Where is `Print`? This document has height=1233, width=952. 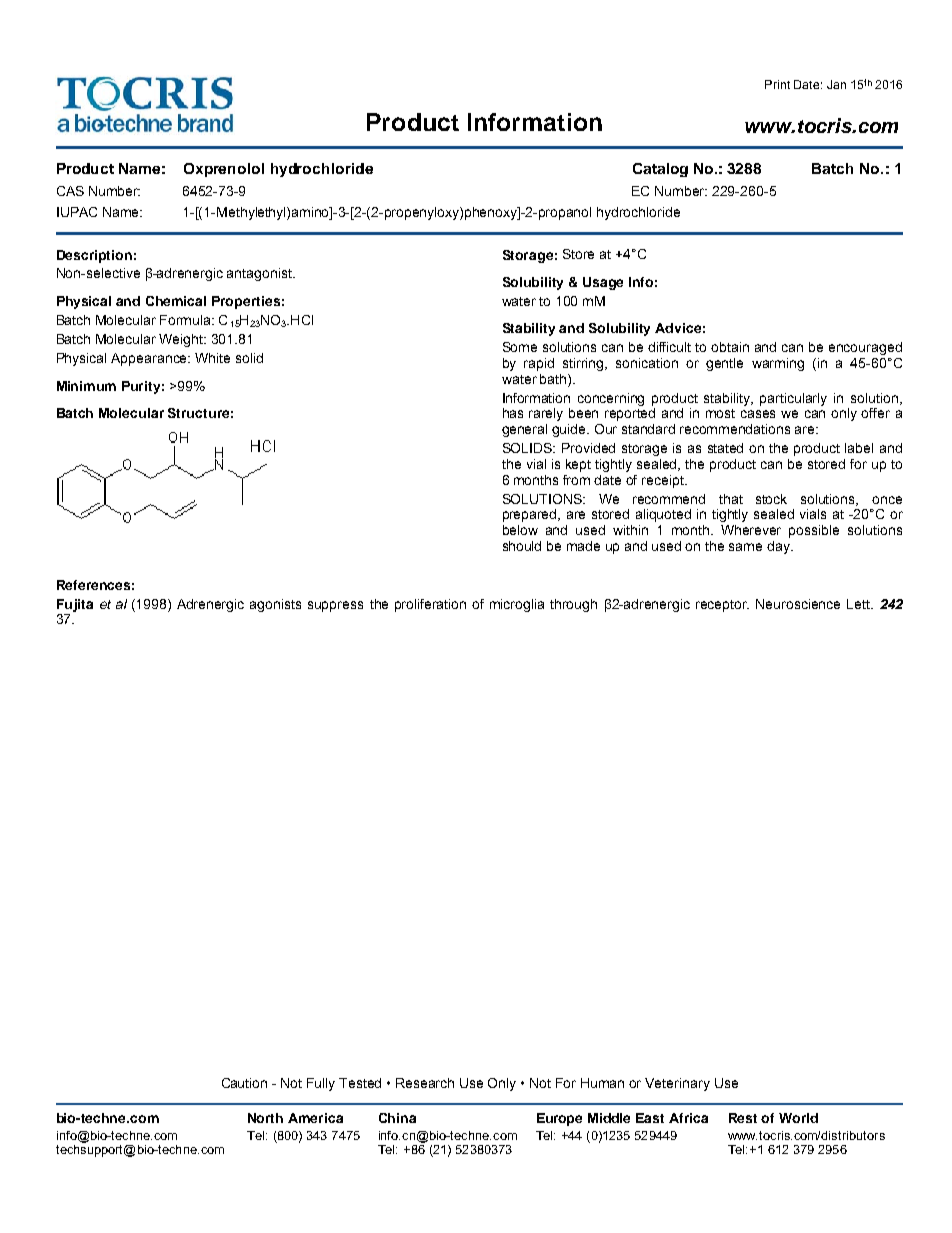 Print is located at coordinates (777, 84).
